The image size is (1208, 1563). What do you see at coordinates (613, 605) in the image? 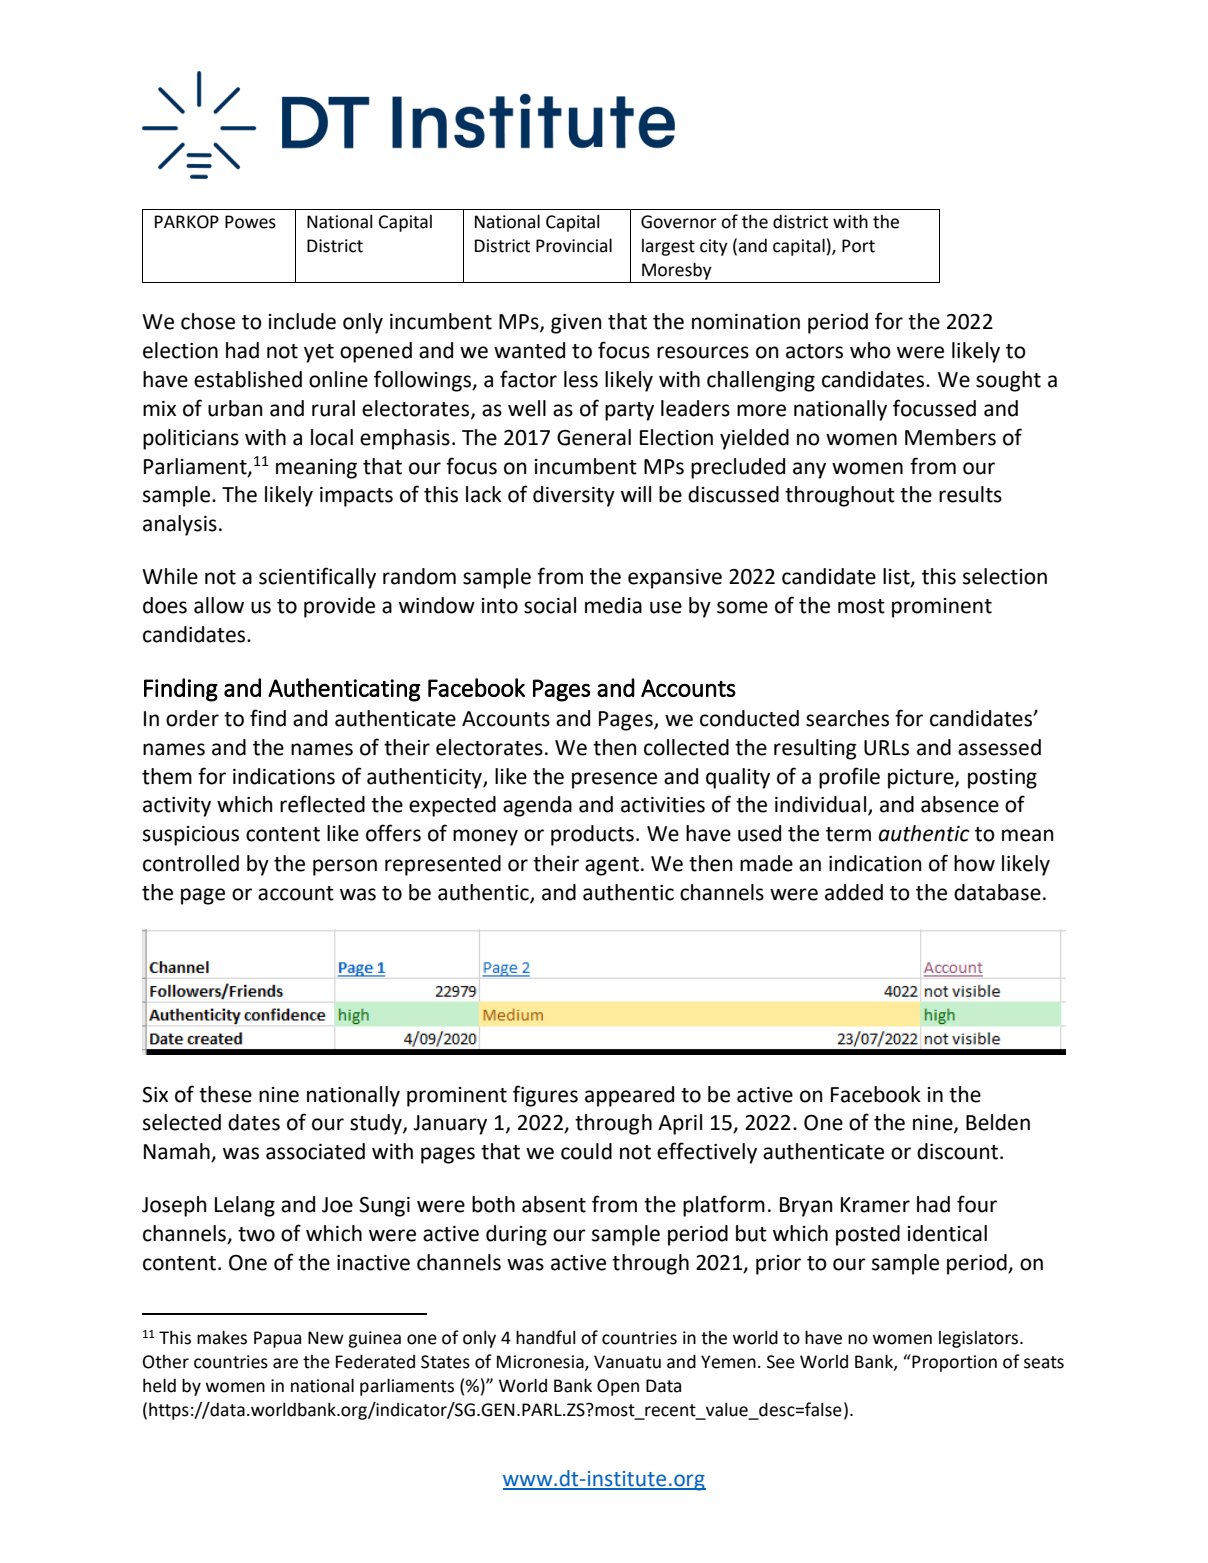
I see `media` at bounding box center [613, 605].
